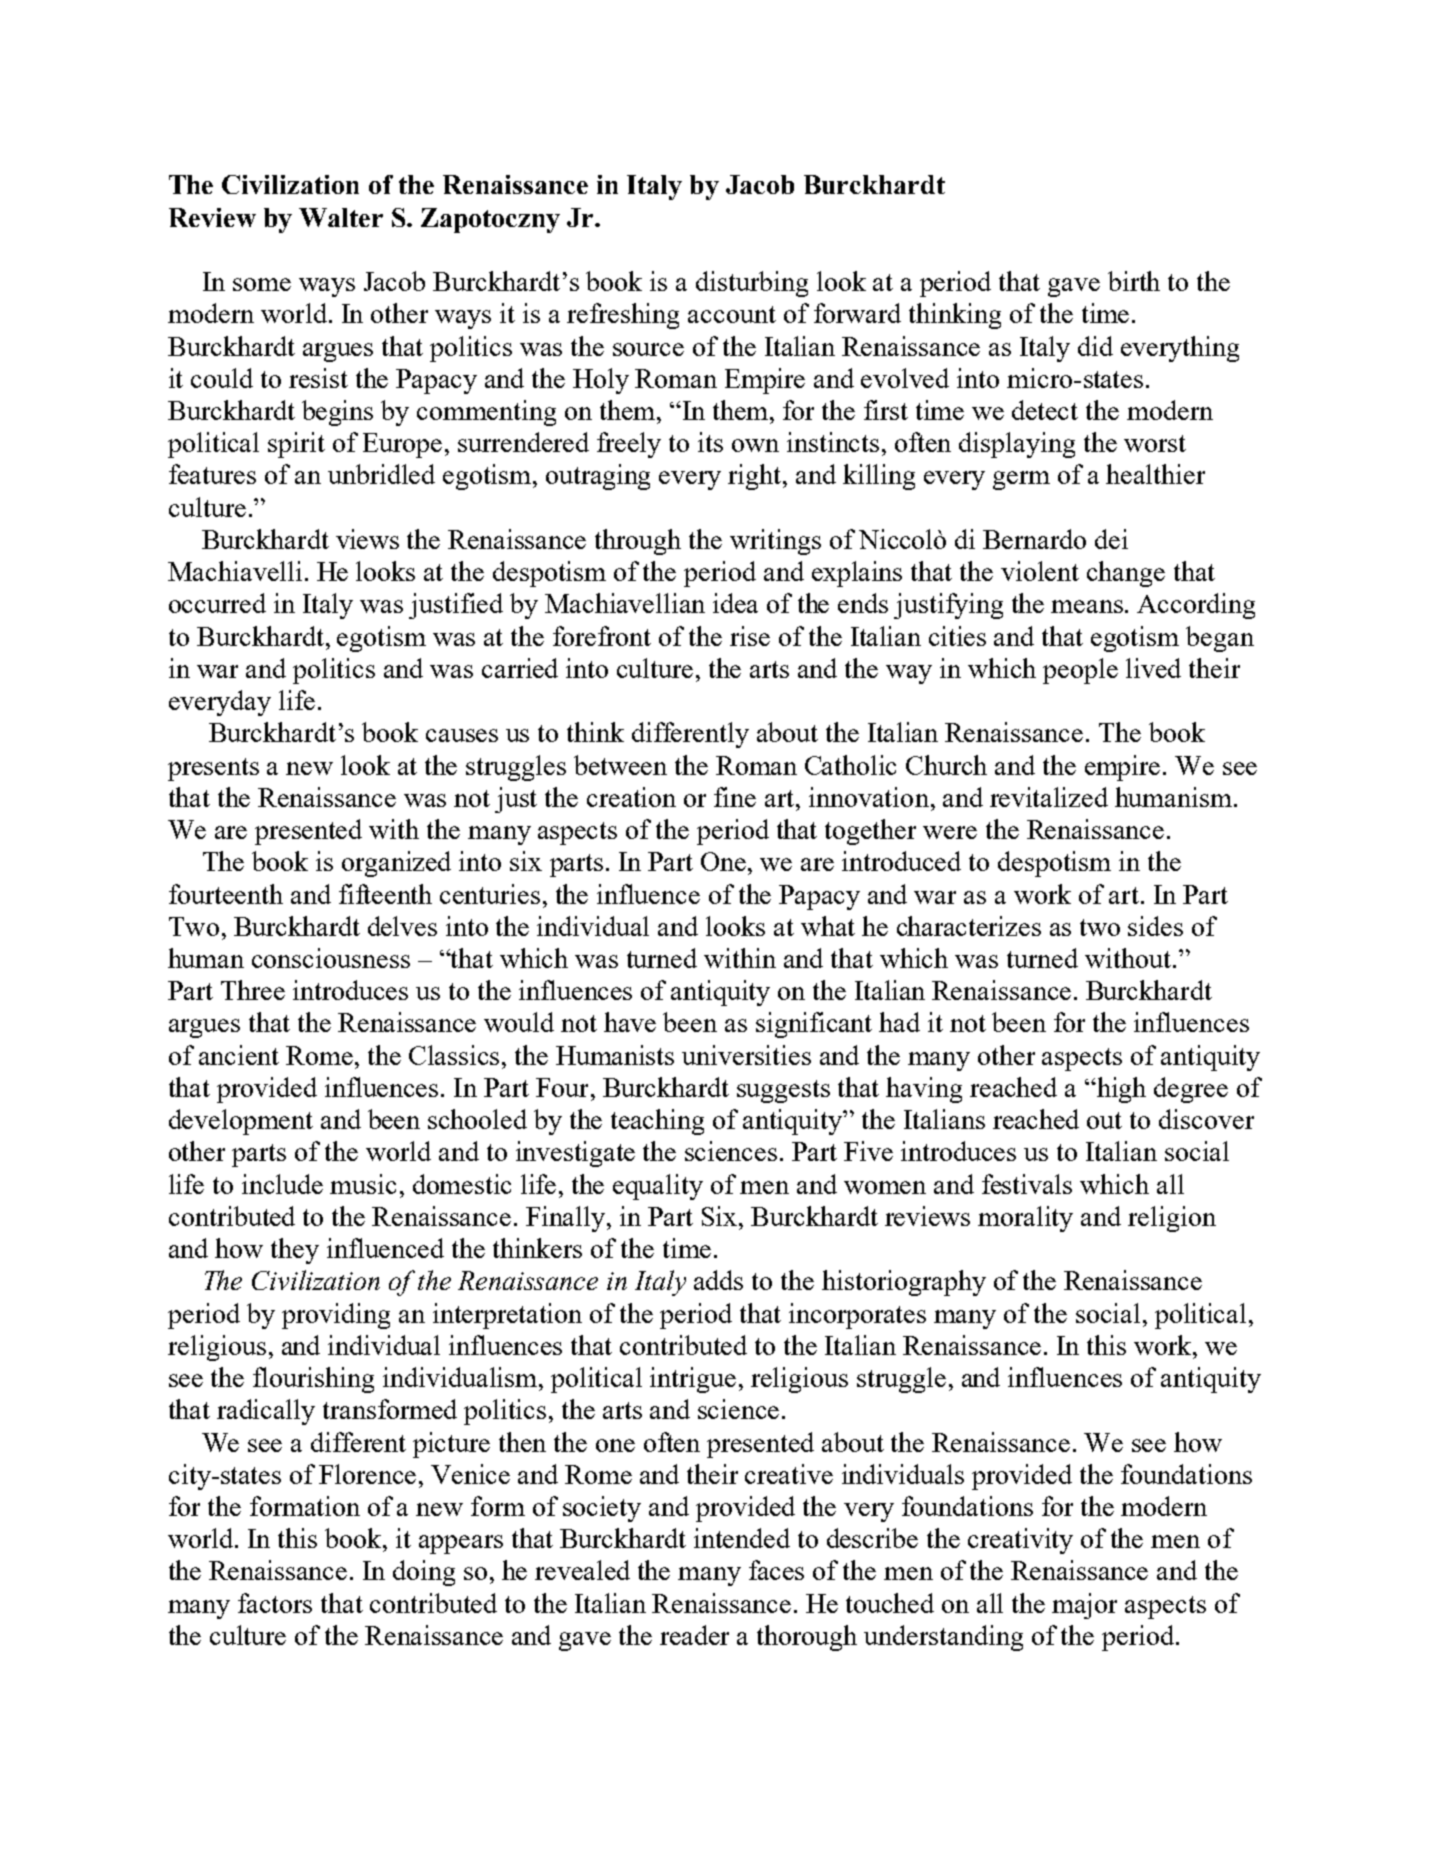 Image resolution: width=1430 pixels, height=1850 pixels. What do you see at coordinates (1134, 281) in the screenshot?
I see `birth` at bounding box center [1134, 281].
